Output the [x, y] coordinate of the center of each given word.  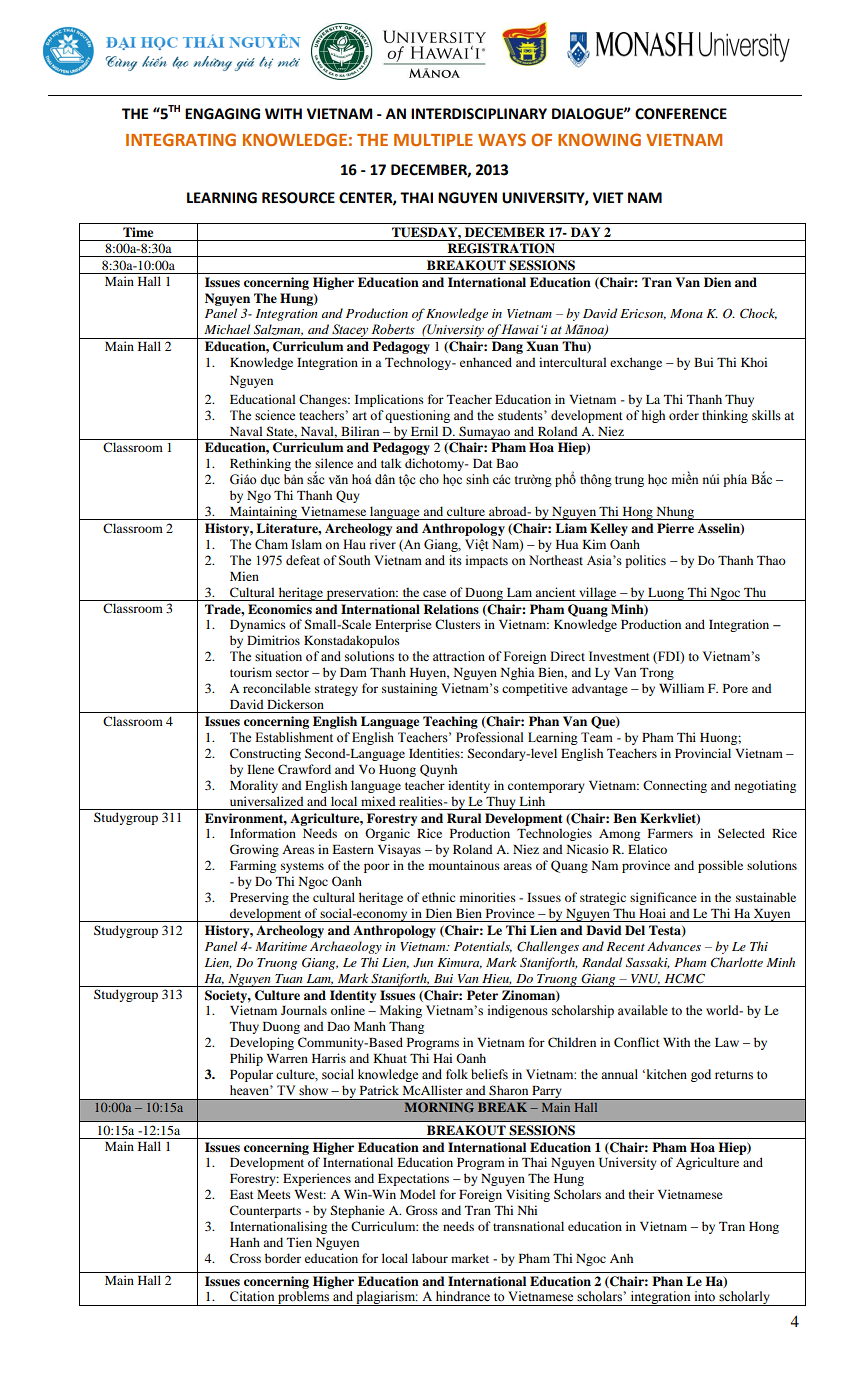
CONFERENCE [681, 114]
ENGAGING [222, 114]
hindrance [463, 1296]
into [705, 1296]
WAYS [502, 139]
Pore [735, 688]
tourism [251, 672]
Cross [245, 1258]
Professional [489, 737]
